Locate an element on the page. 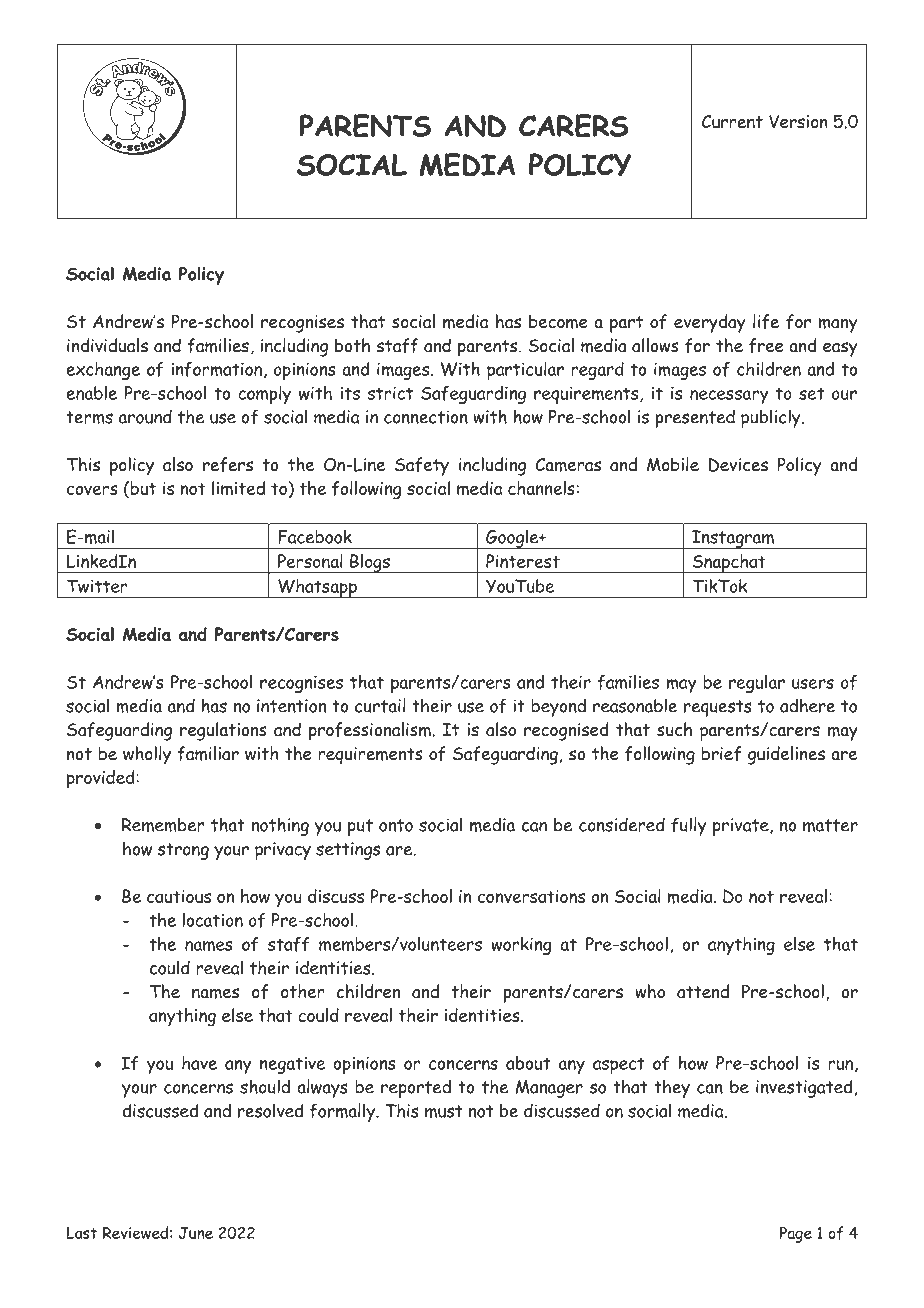  June is located at coordinates (196, 1233).
